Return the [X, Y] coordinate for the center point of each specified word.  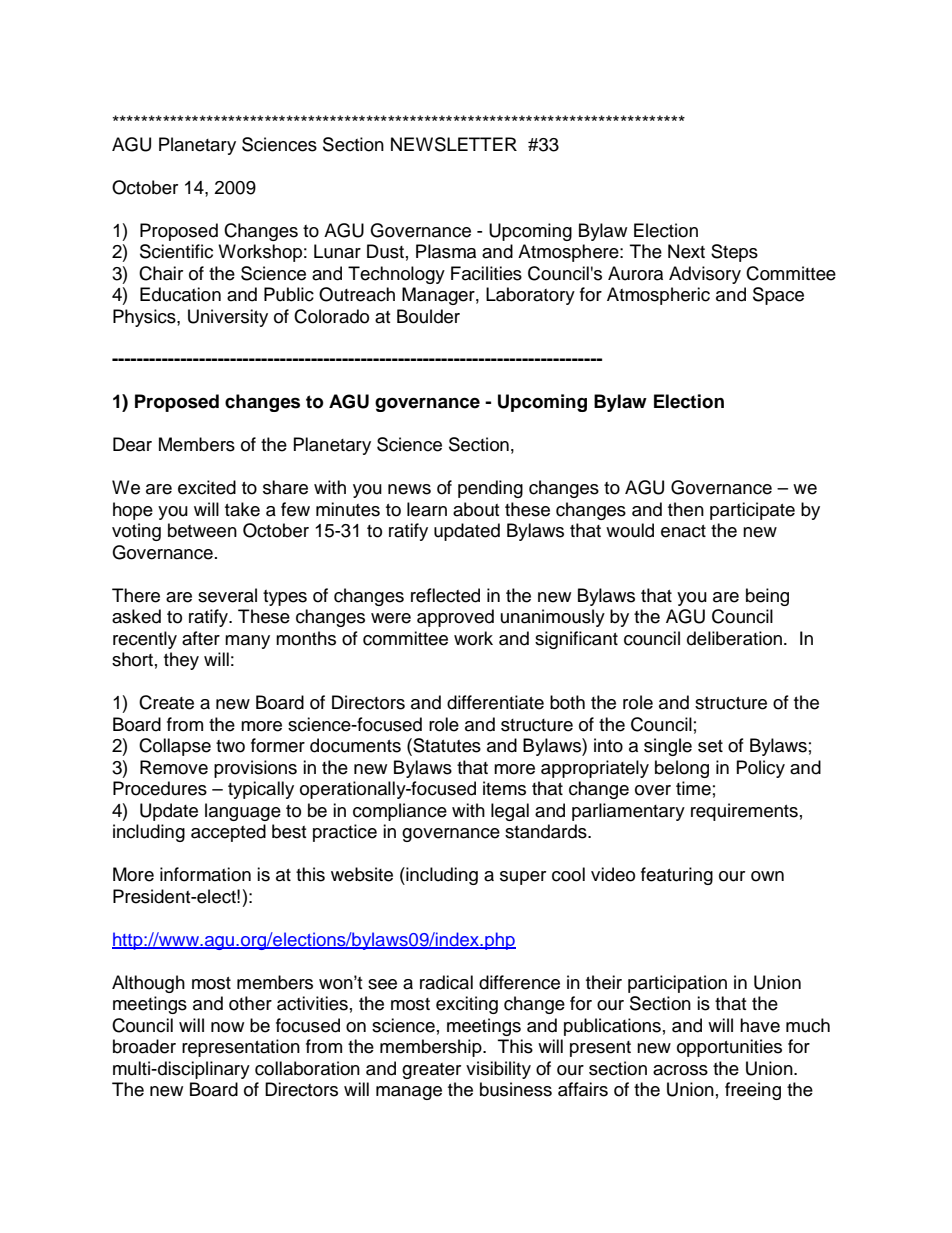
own [767, 876]
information [205, 874]
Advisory [705, 275]
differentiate [495, 702]
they [181, 661]
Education [180, 294]
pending [490, 489]
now [227, 1027]
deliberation [734, 638]
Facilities [486, 273]
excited [207, 487]
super [523, 878]
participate [752, 511]
